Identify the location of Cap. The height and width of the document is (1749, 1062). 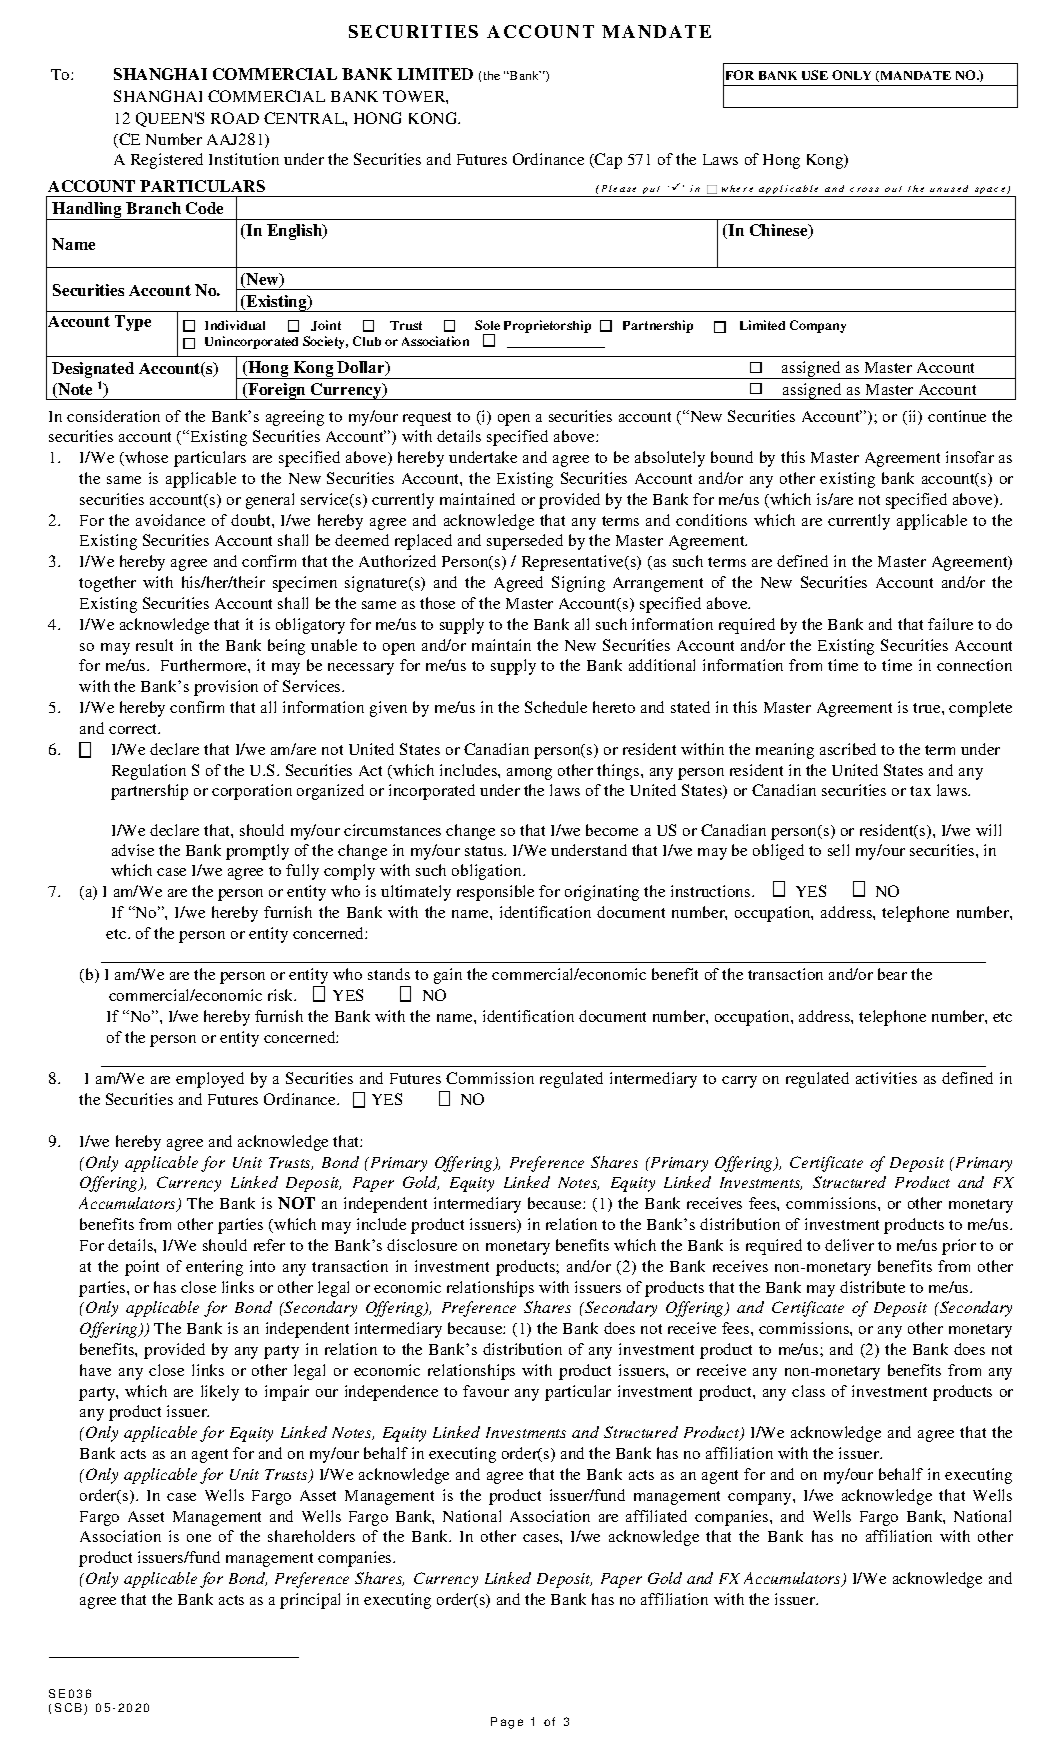
(607, 161).
